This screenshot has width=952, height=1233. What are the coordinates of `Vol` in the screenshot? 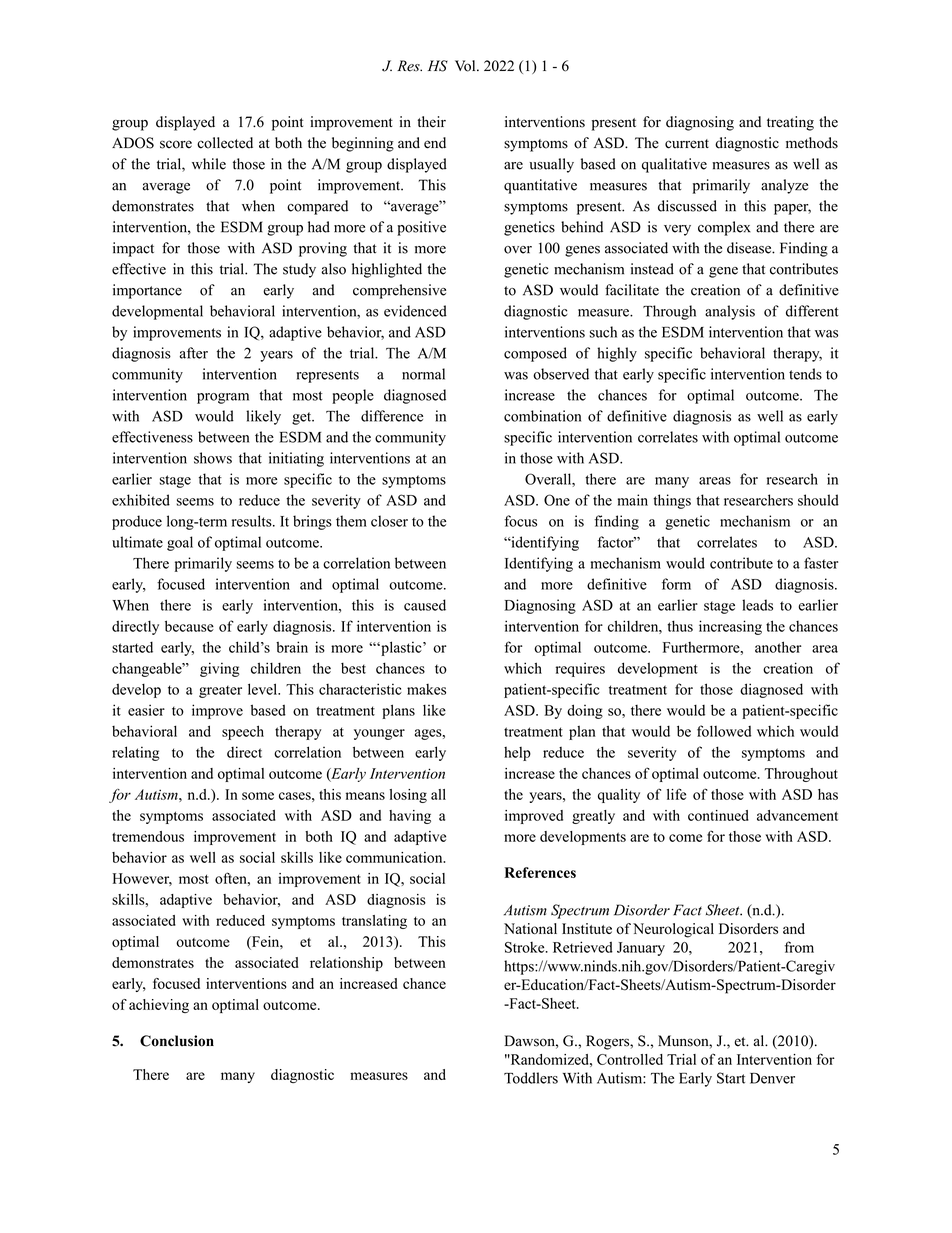 It's located at (466, 66).
